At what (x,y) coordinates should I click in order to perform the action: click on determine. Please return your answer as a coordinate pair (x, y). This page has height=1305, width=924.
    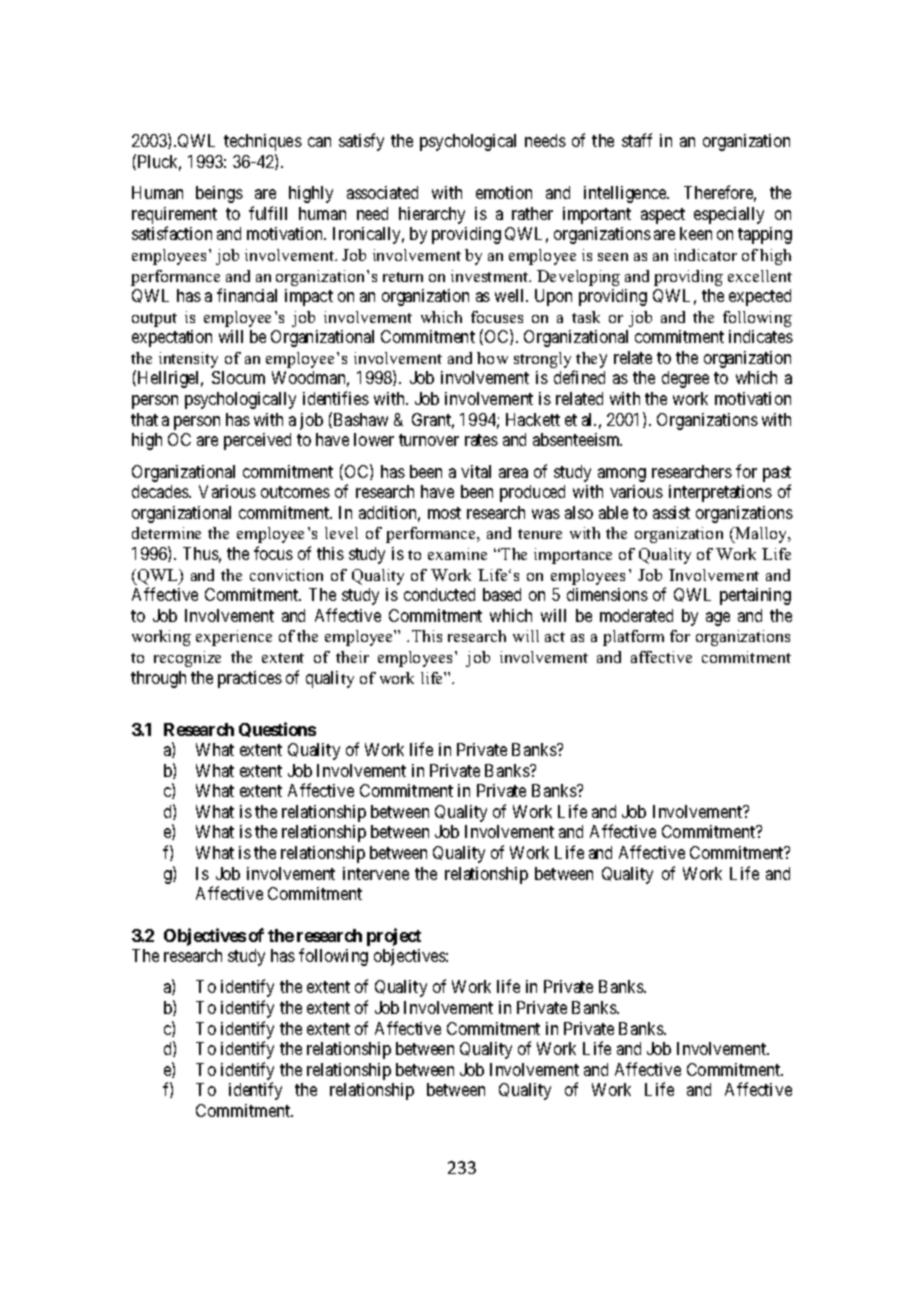
    Looking at the image, I should click on (166, 533).
